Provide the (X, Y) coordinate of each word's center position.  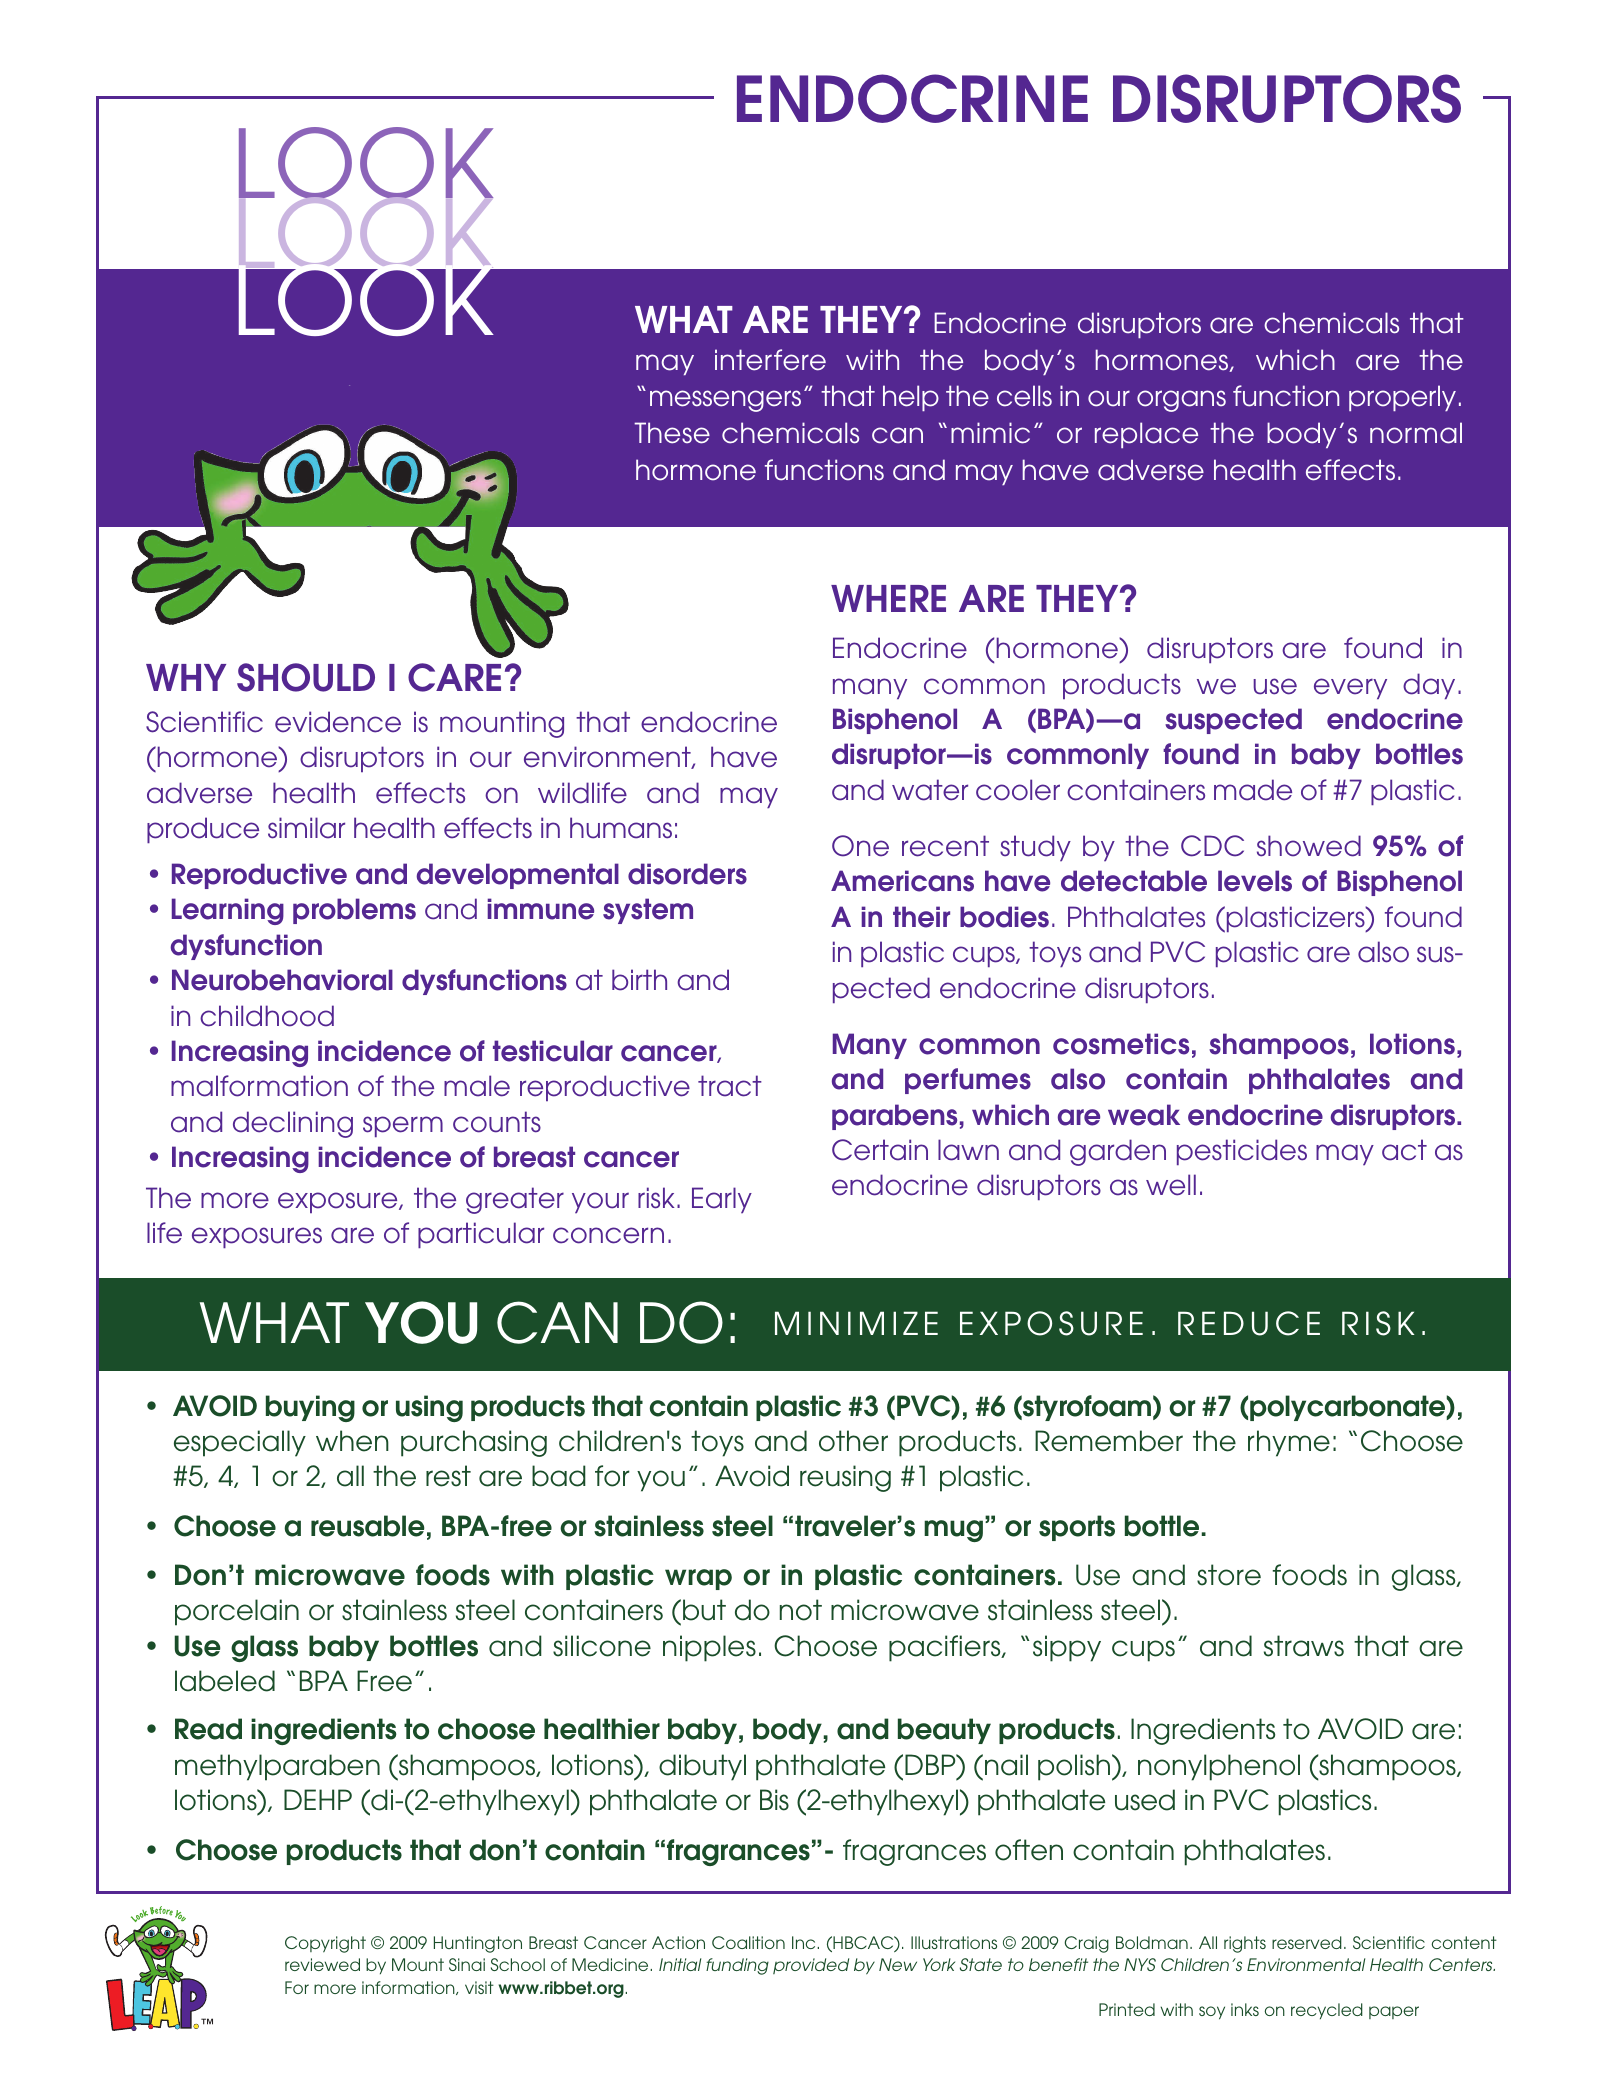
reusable (368, 1526)
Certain (880, 1150)
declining (293, 1124)
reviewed (322, 1964)
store (1229, 1575)
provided (811, 1966)
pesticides (1242, 1152)
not (801, 1610)
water (930, 790)
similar (306, 828)
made (1253, 790)
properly (1402, 398)
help (911, 398)
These (672, 433)
